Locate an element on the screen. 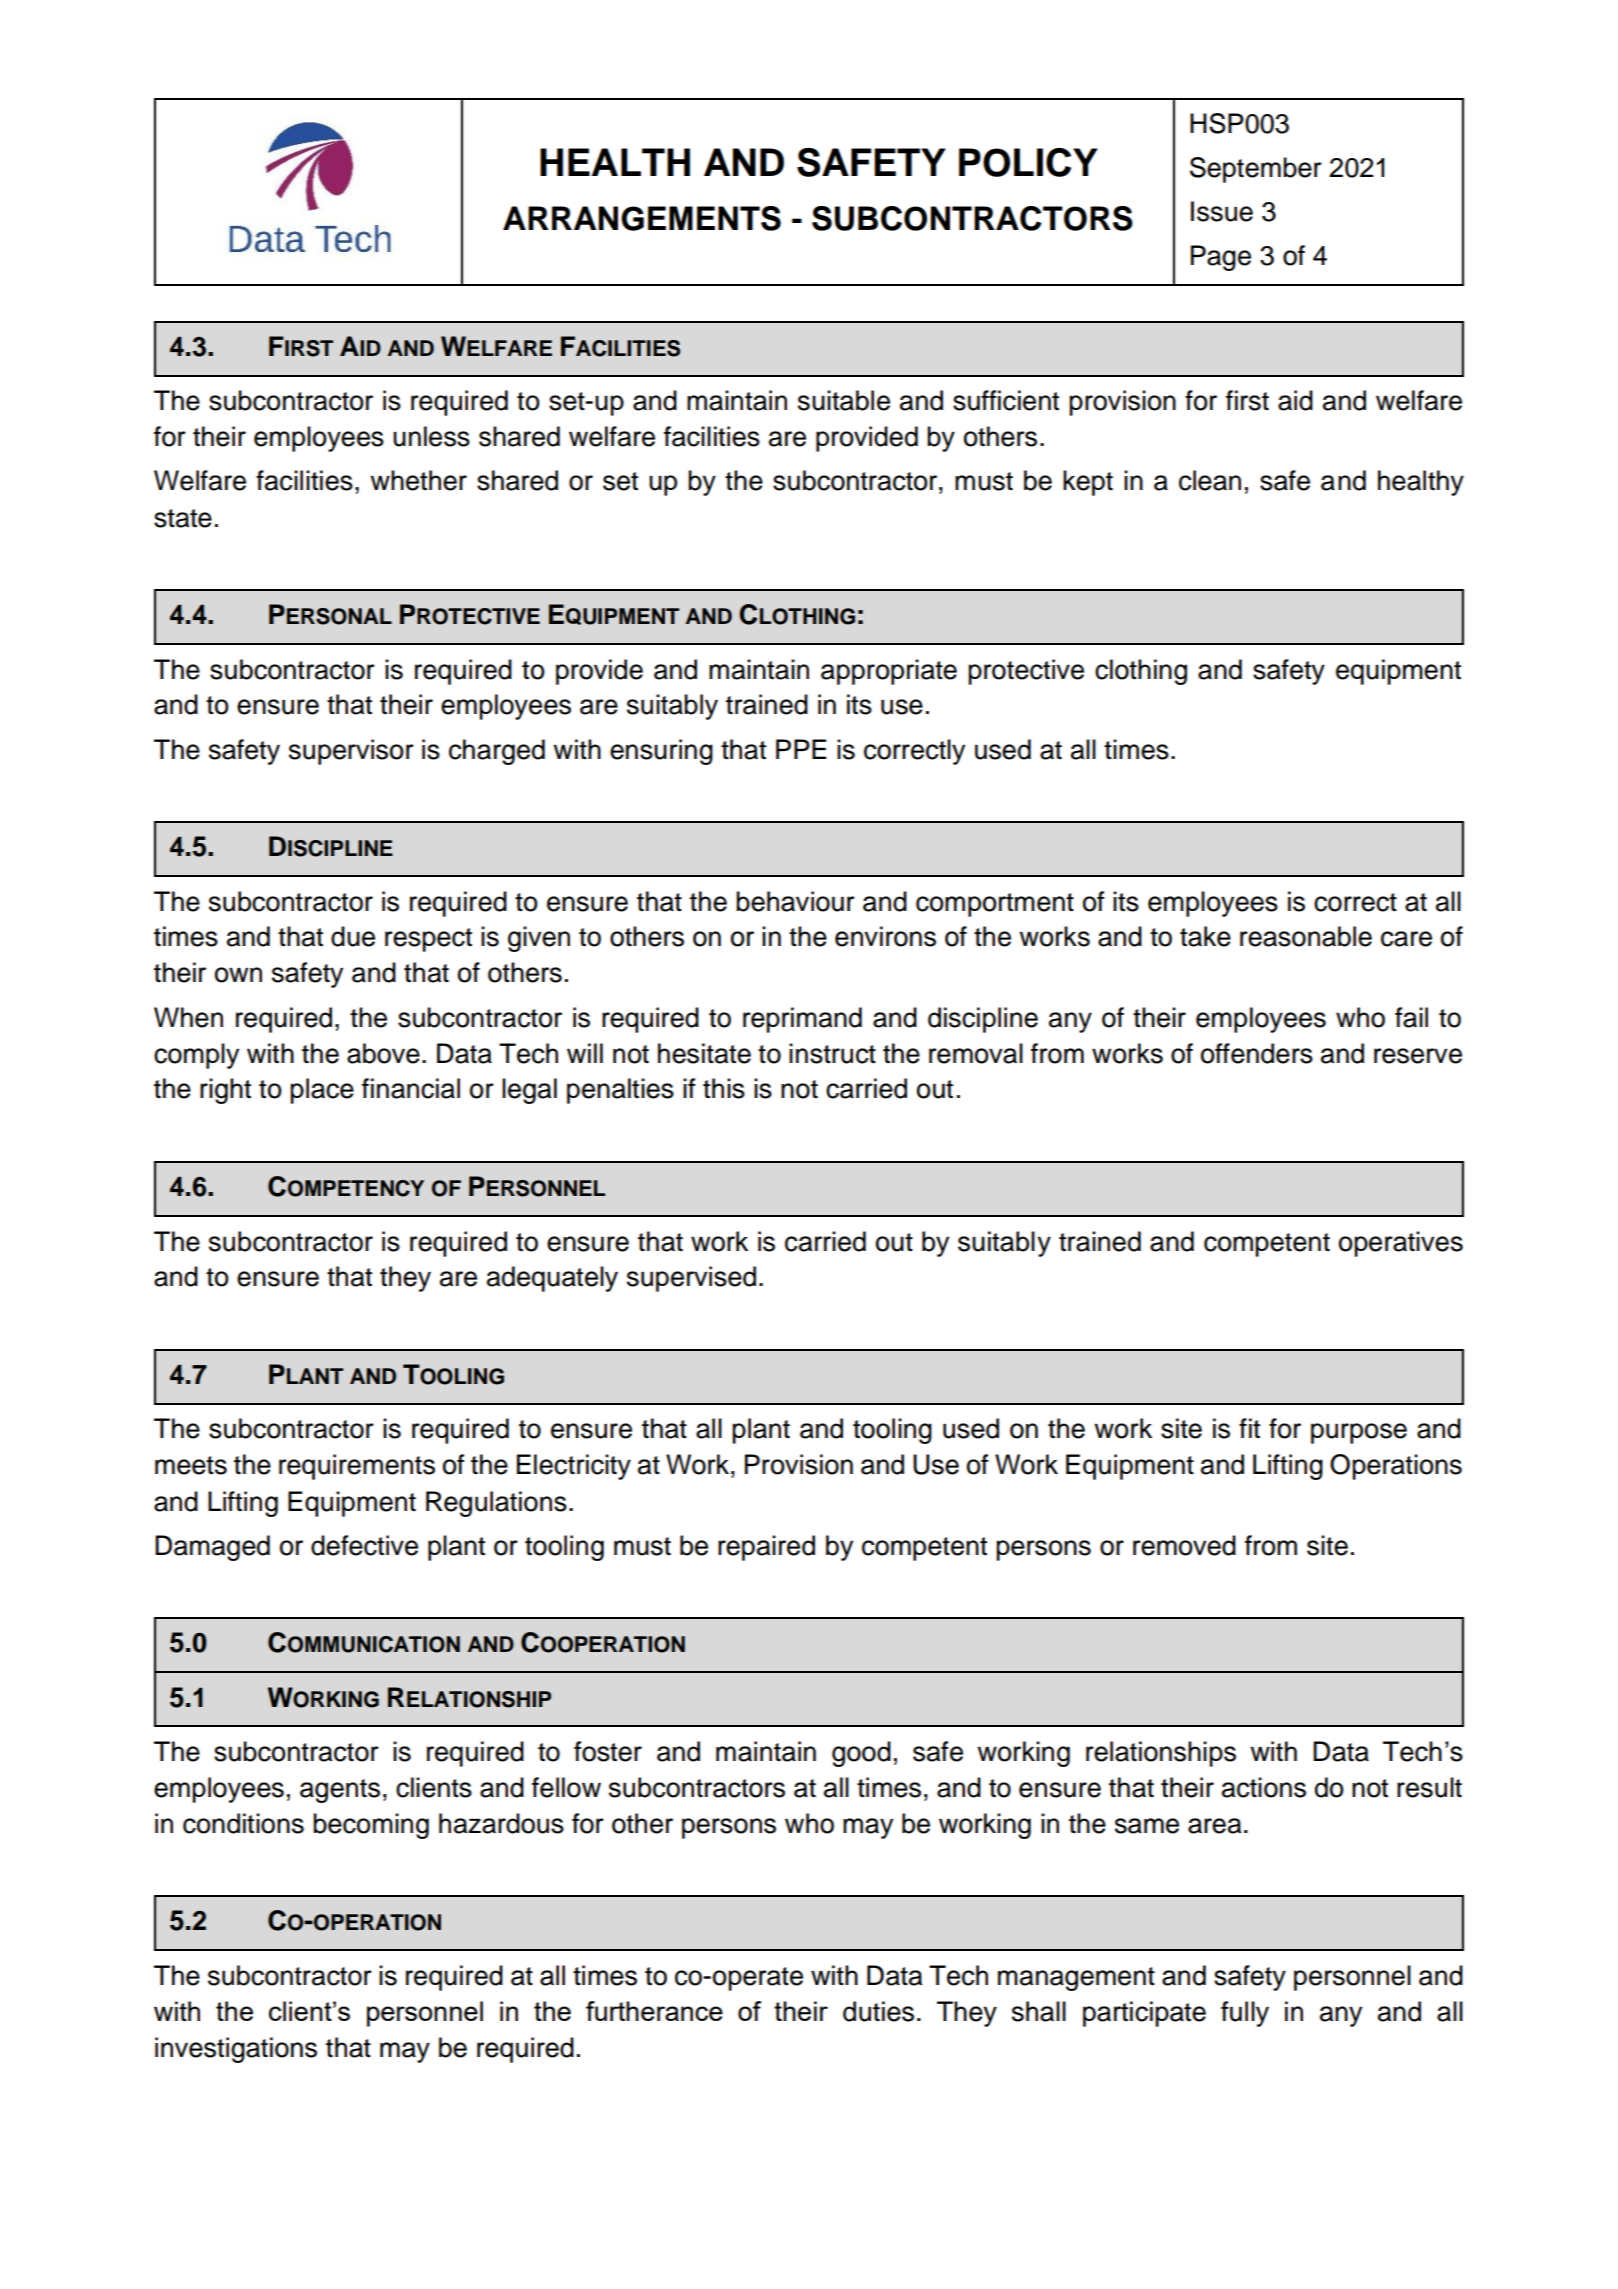 The width and height of the screenshot is (1618, 2289). ARRANGEMENTS is located at coordinates (642, 218).
